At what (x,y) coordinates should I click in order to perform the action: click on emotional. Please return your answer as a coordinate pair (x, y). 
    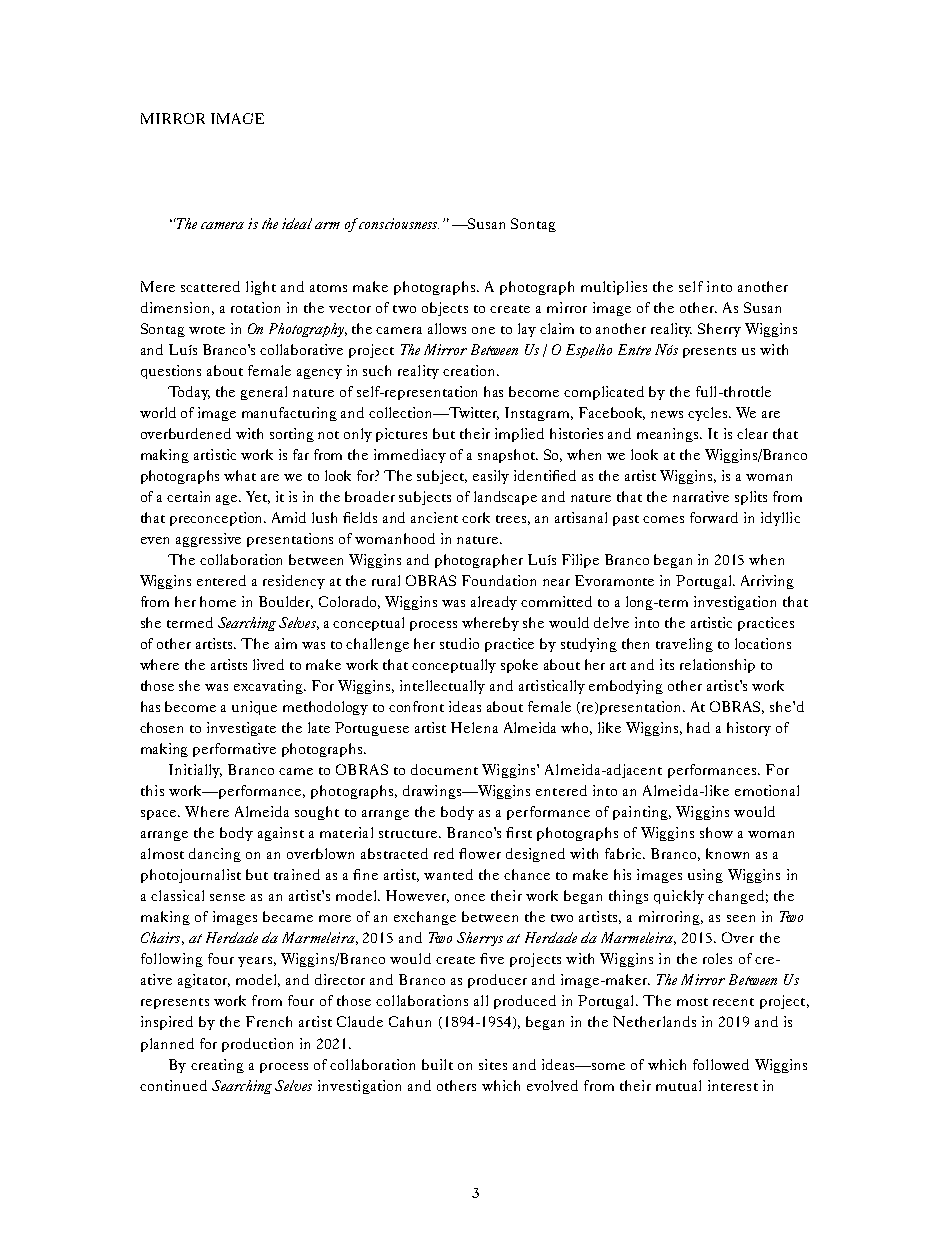
    Looking at the image, I should click on (767, 790).
